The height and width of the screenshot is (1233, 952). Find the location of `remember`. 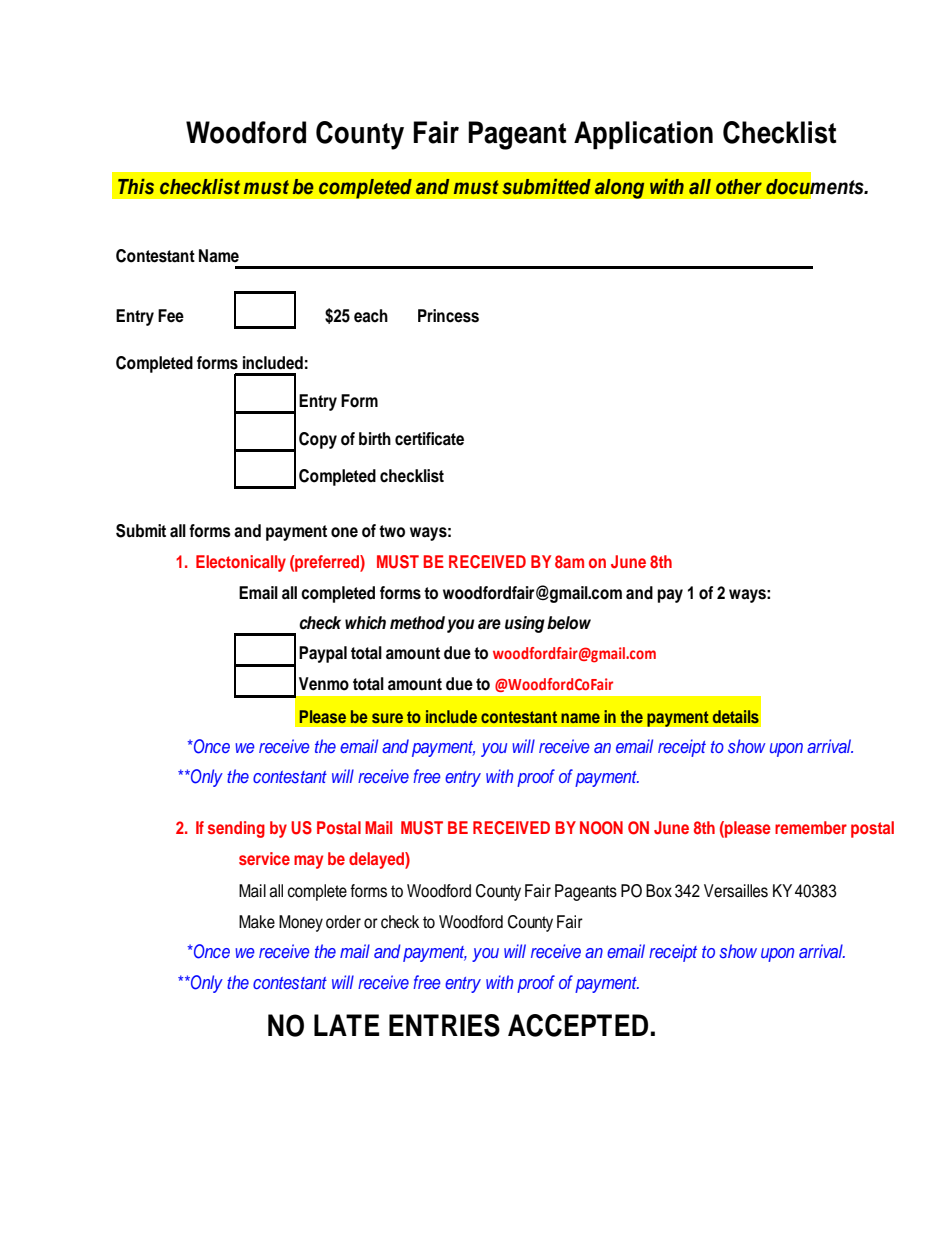

remember is located at coordinates (811, 827).
